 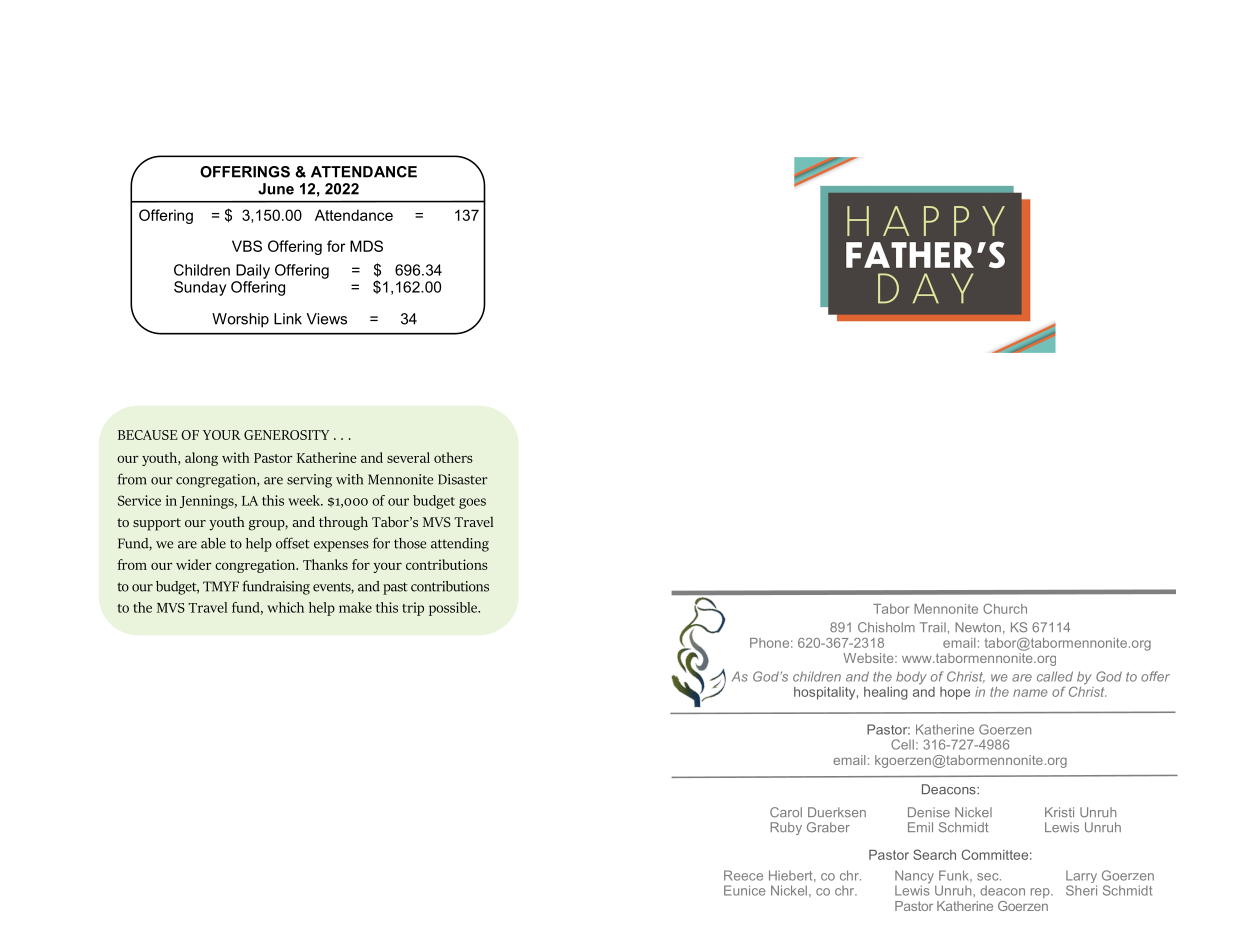 What do you see at coordinates (745, 890) in the screenshot?
I see `Eunice` at bounding box center [745, 890].
